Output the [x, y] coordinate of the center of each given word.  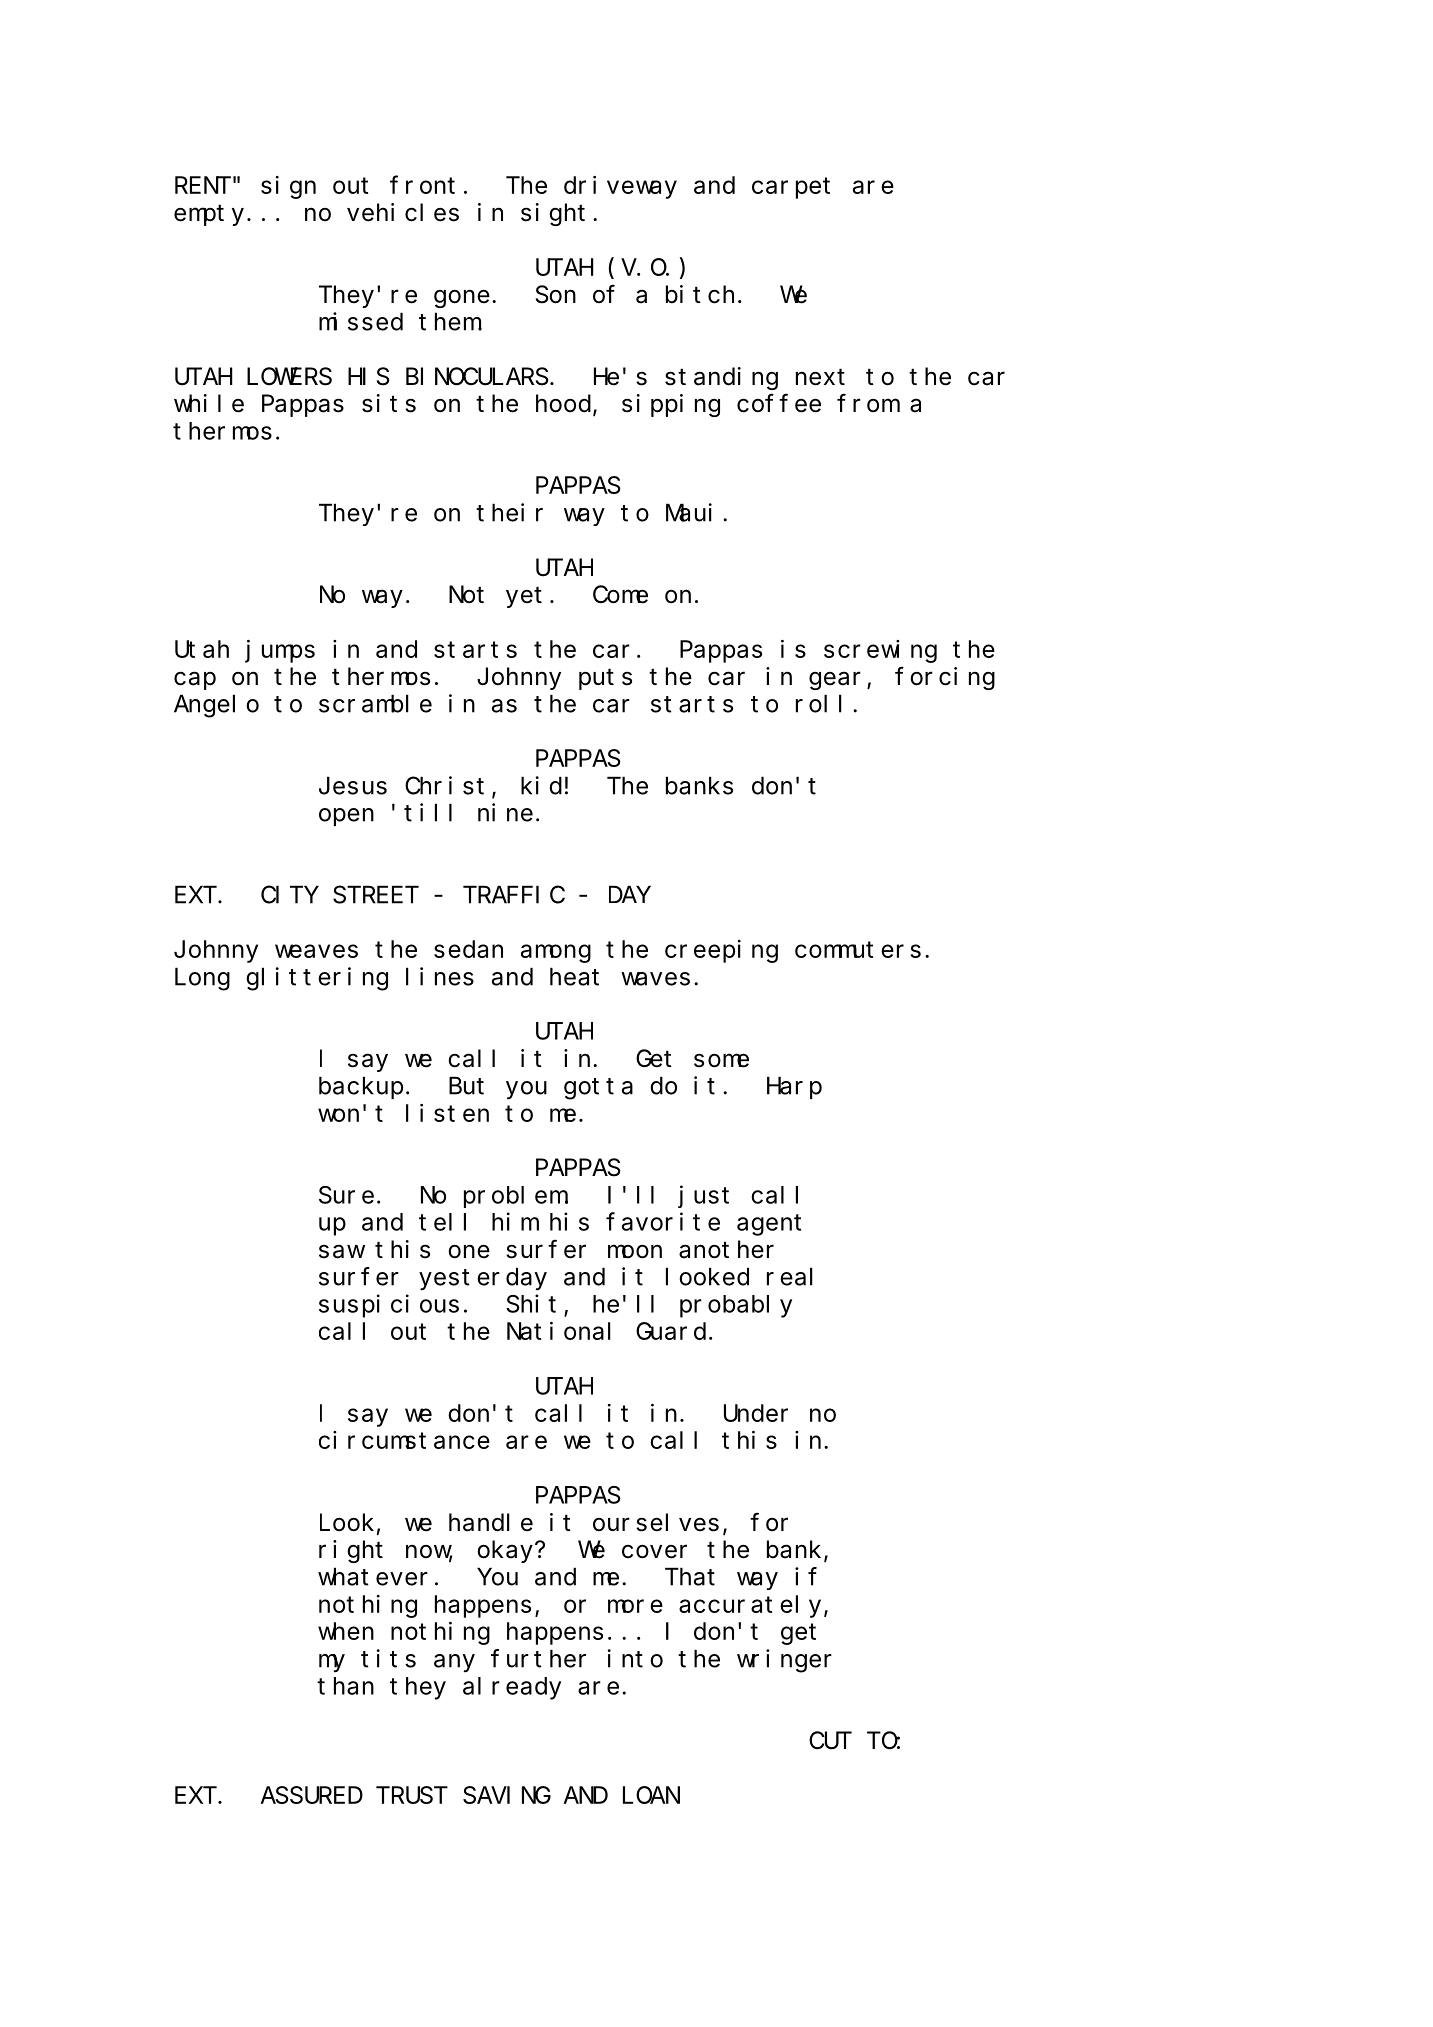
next [820, 377]
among [556, 954]
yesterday [483, 1279]
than [345, 1686]
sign [288, 187]
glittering [317, 979]
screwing [880, 651]
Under [756, 1413]
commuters [858, 950]
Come [620, 595]
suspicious [389, 1306]
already [512, 1688]
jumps [280, 651]
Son [556, 295]
